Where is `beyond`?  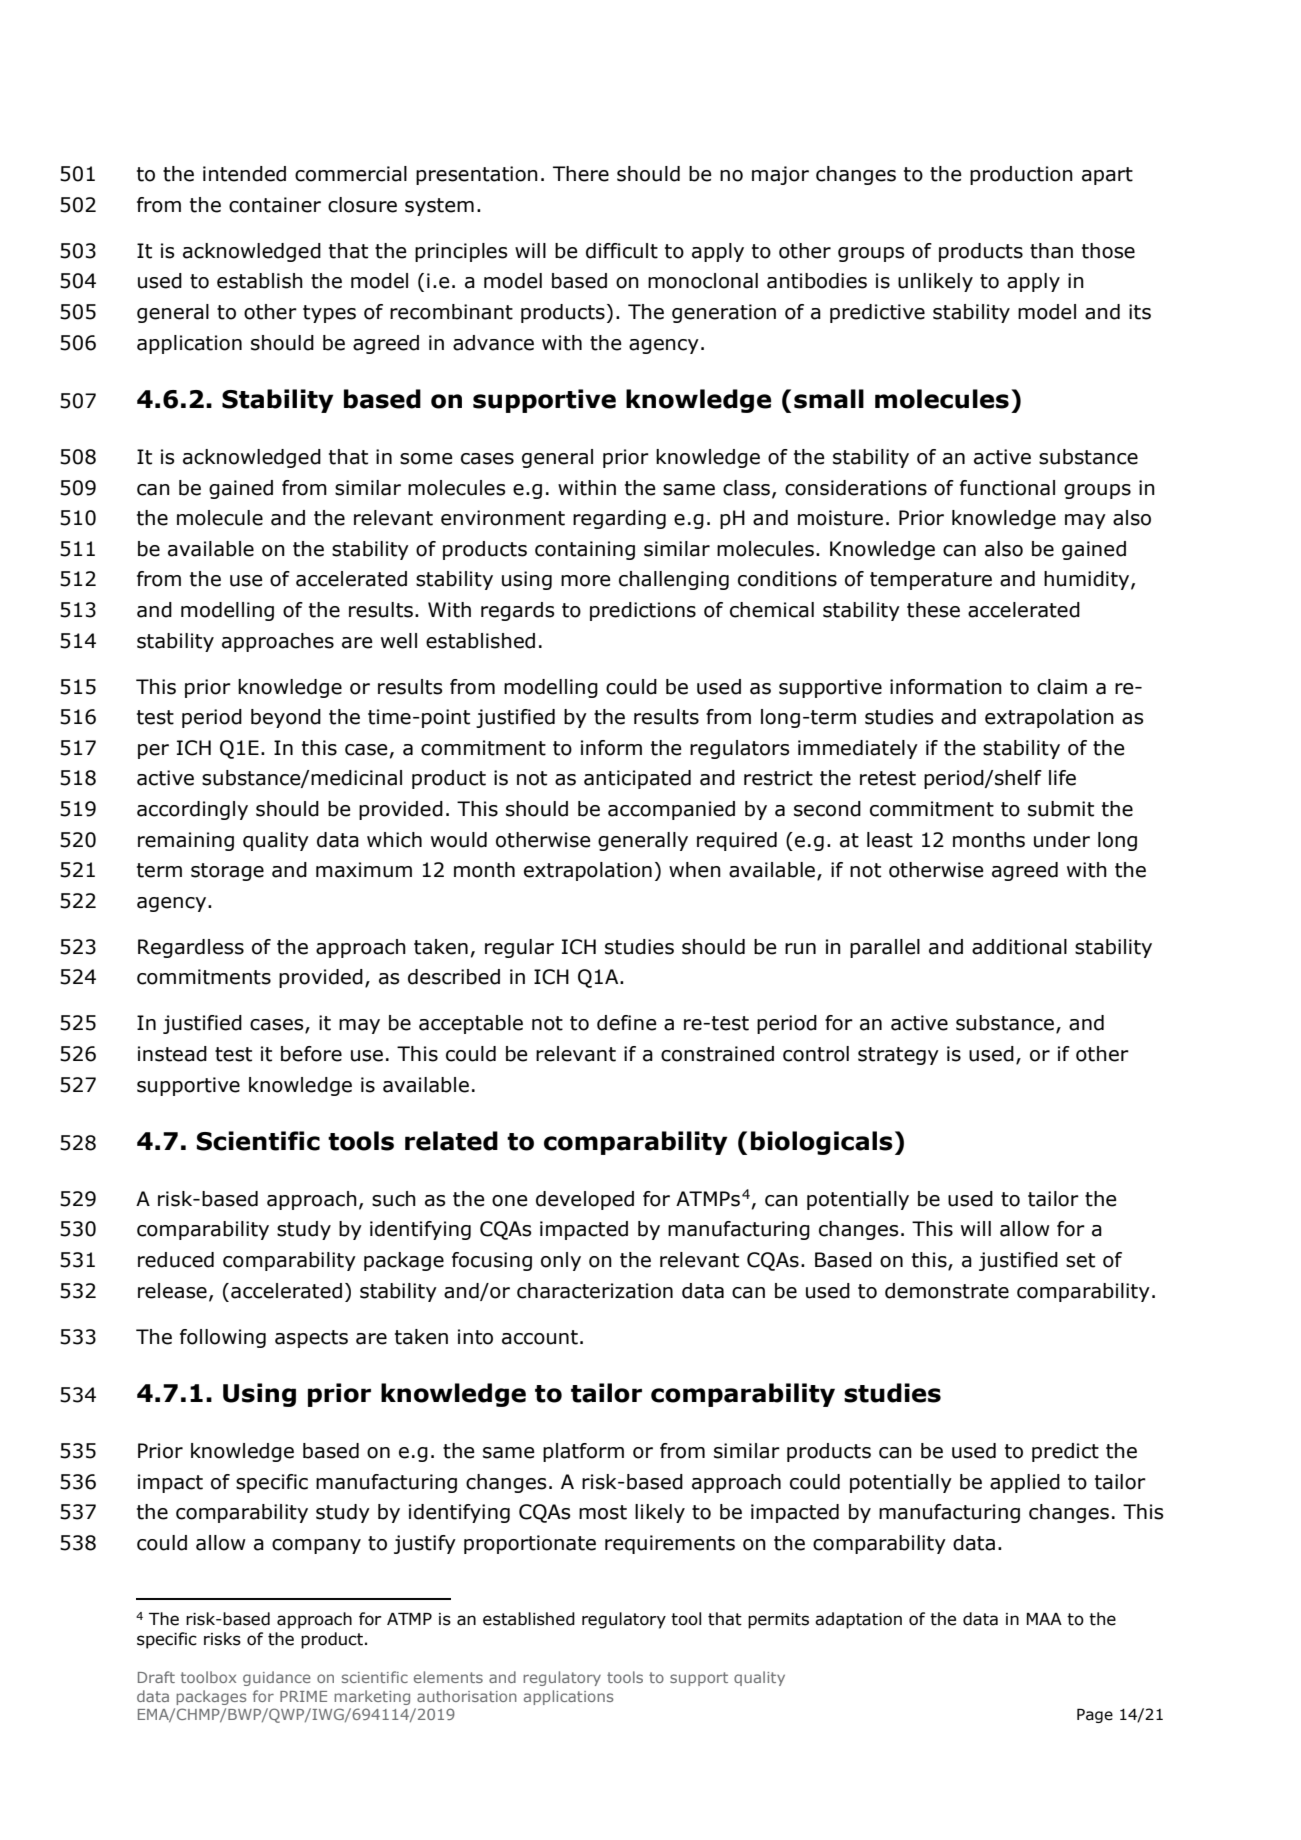
beyond is located at coordinates (286, 718).
